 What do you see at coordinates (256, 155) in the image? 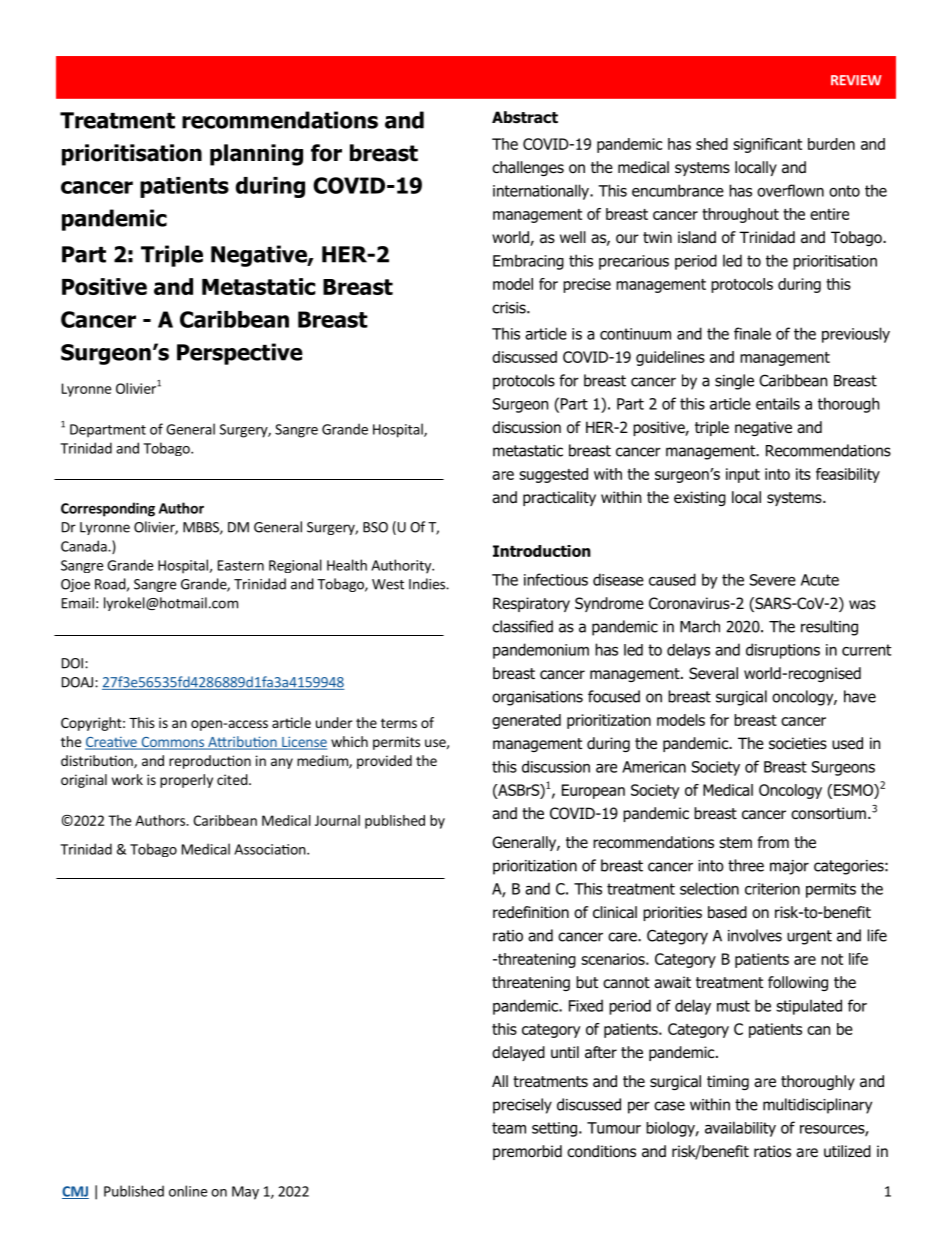
I see `planning` at bounding box center [256, 155].
